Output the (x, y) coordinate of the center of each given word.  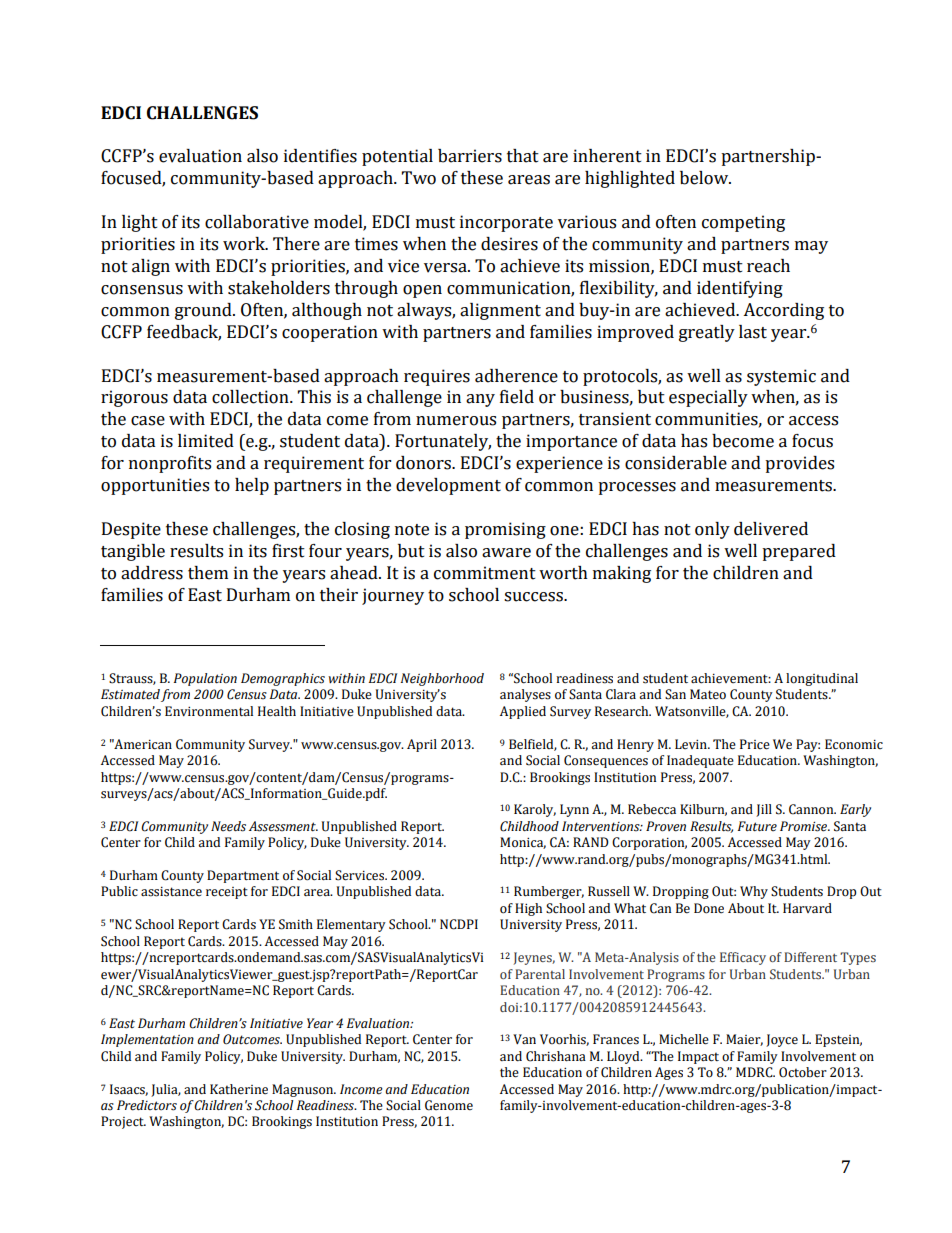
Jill (764, 810)
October (803, 1072)
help (252, 486)
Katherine (239, 1089)
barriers (470, 156)
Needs (228, 826)
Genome (449, 1105)
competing (743, 223)
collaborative (257, 222)
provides (799, 464)
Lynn (574, 810)
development (448, 486)
